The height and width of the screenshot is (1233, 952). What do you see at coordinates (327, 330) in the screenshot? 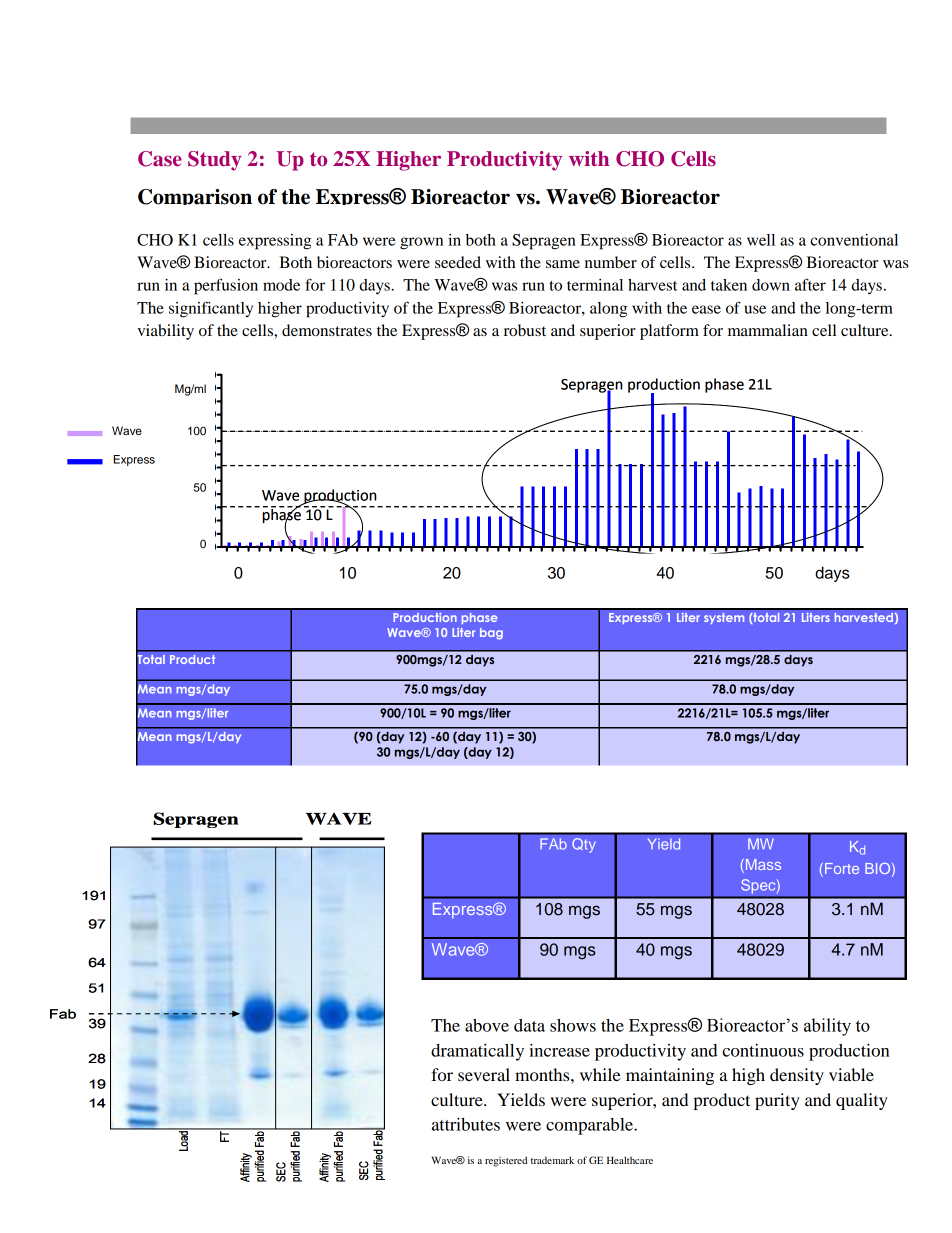
I see `demonstrates` at bounding box center [327, 330].
